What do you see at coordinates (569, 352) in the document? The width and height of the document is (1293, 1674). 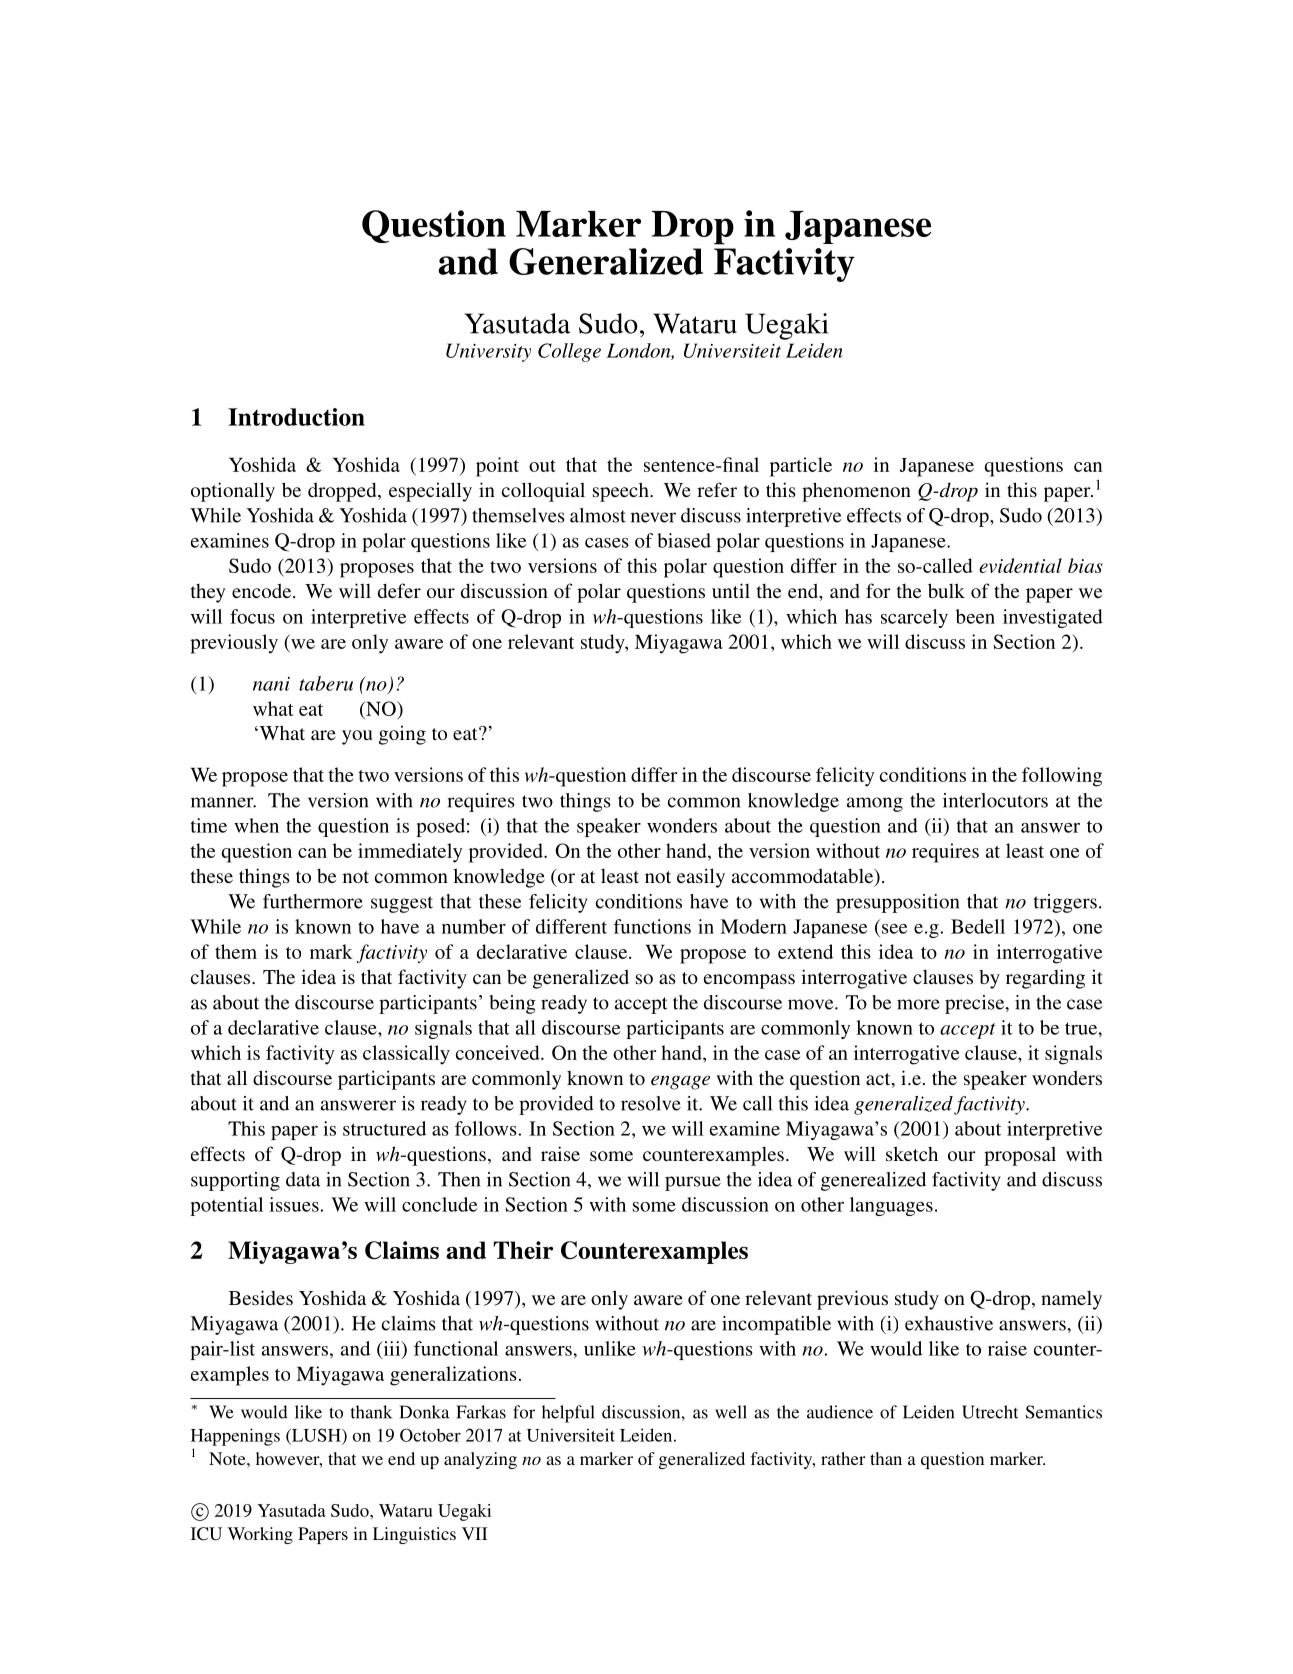 I see `College` at bounding box center [569, 352].
